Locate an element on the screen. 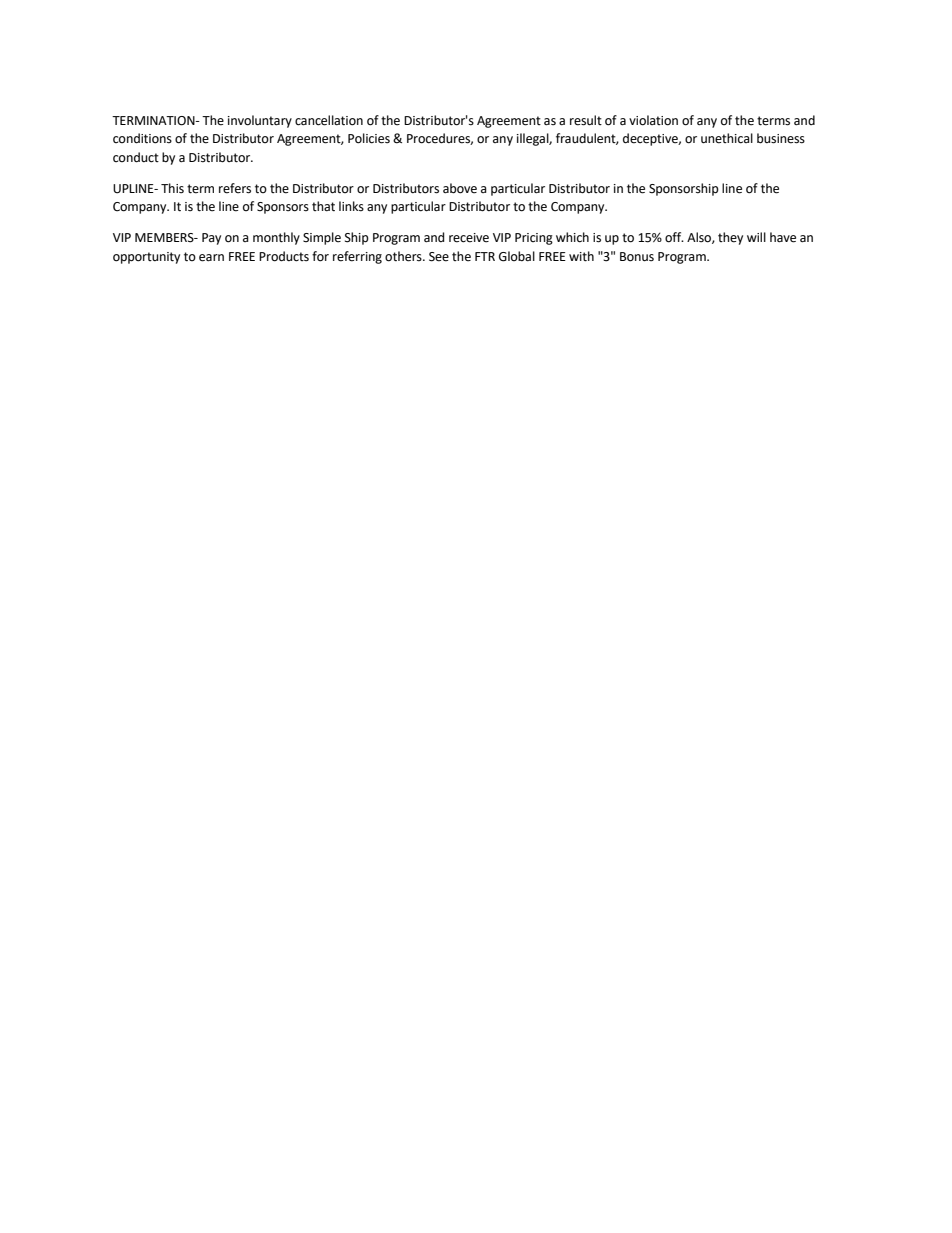 The image size is (952, 1233). refers is located at coordinates (235, 188).
